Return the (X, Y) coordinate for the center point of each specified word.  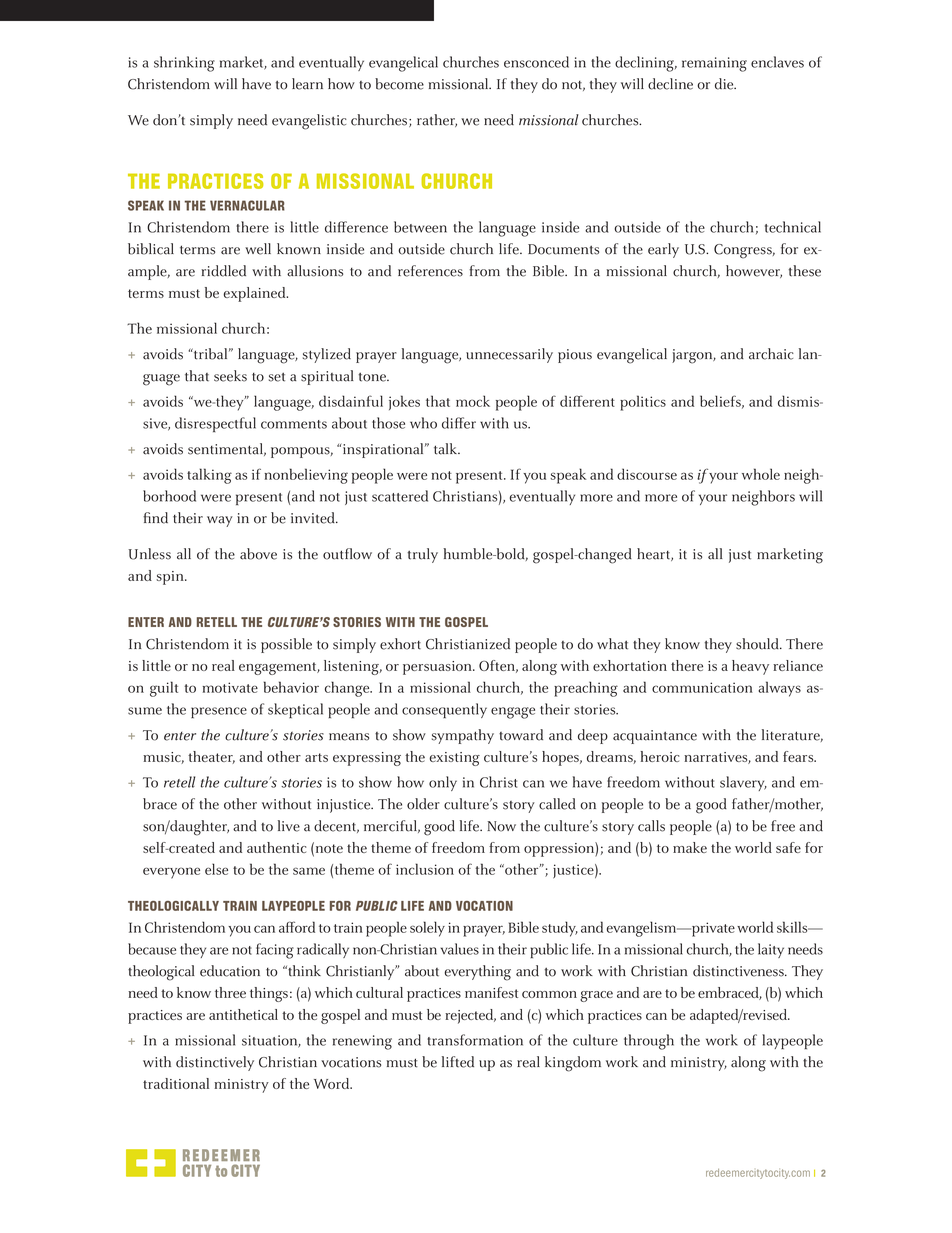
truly (422, 555)
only (443, 783)
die (725, 84)
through (649, 1042)
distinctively (215, 1063)
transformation (475, 1040)
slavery (743, 783)
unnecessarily (509, 355)
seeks (230, 376)
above (258, 554)
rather (437, 120)
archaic (771, 354)
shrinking (184, 64)
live (289, 826)
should (758, 644)
